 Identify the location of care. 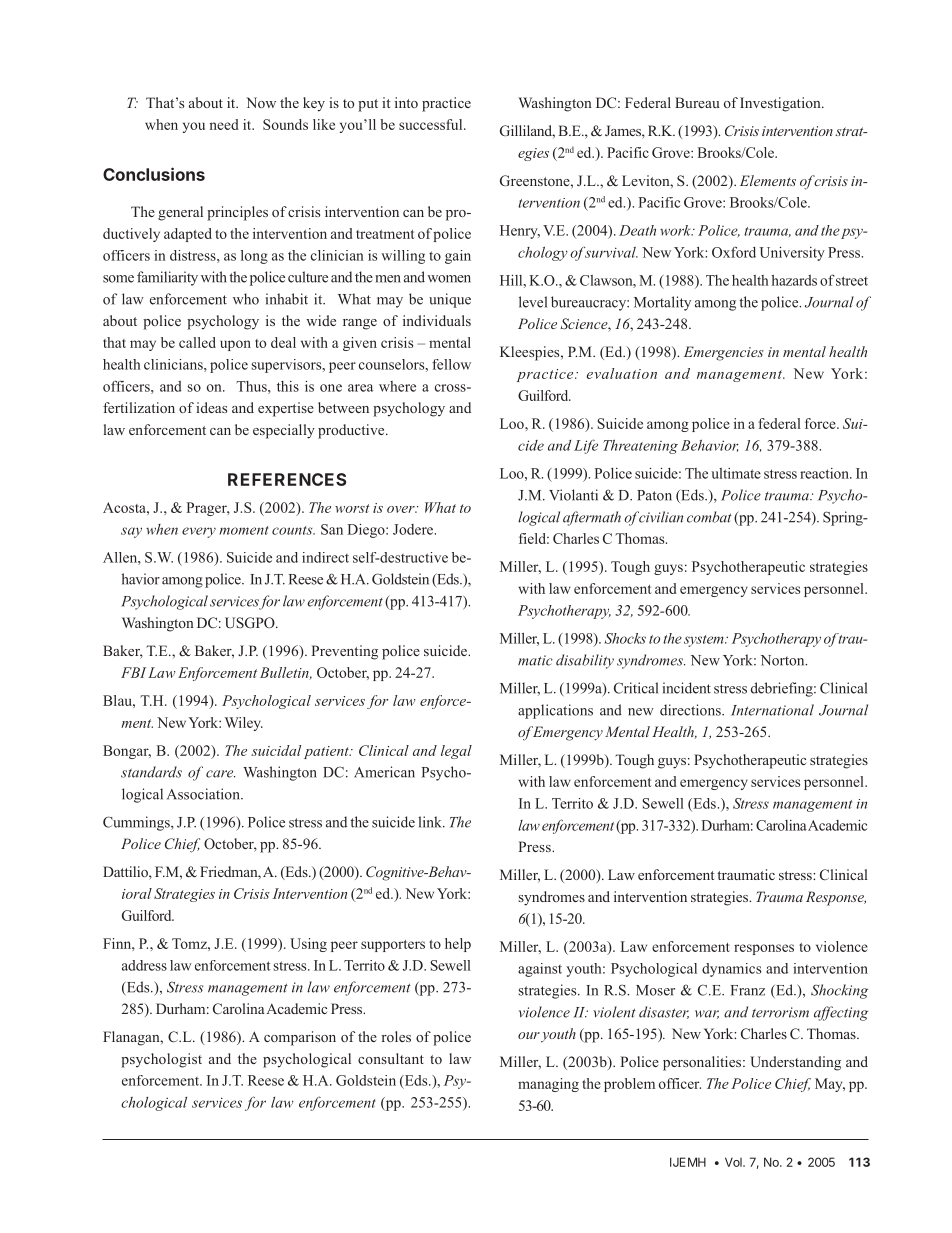
(220, 774).
